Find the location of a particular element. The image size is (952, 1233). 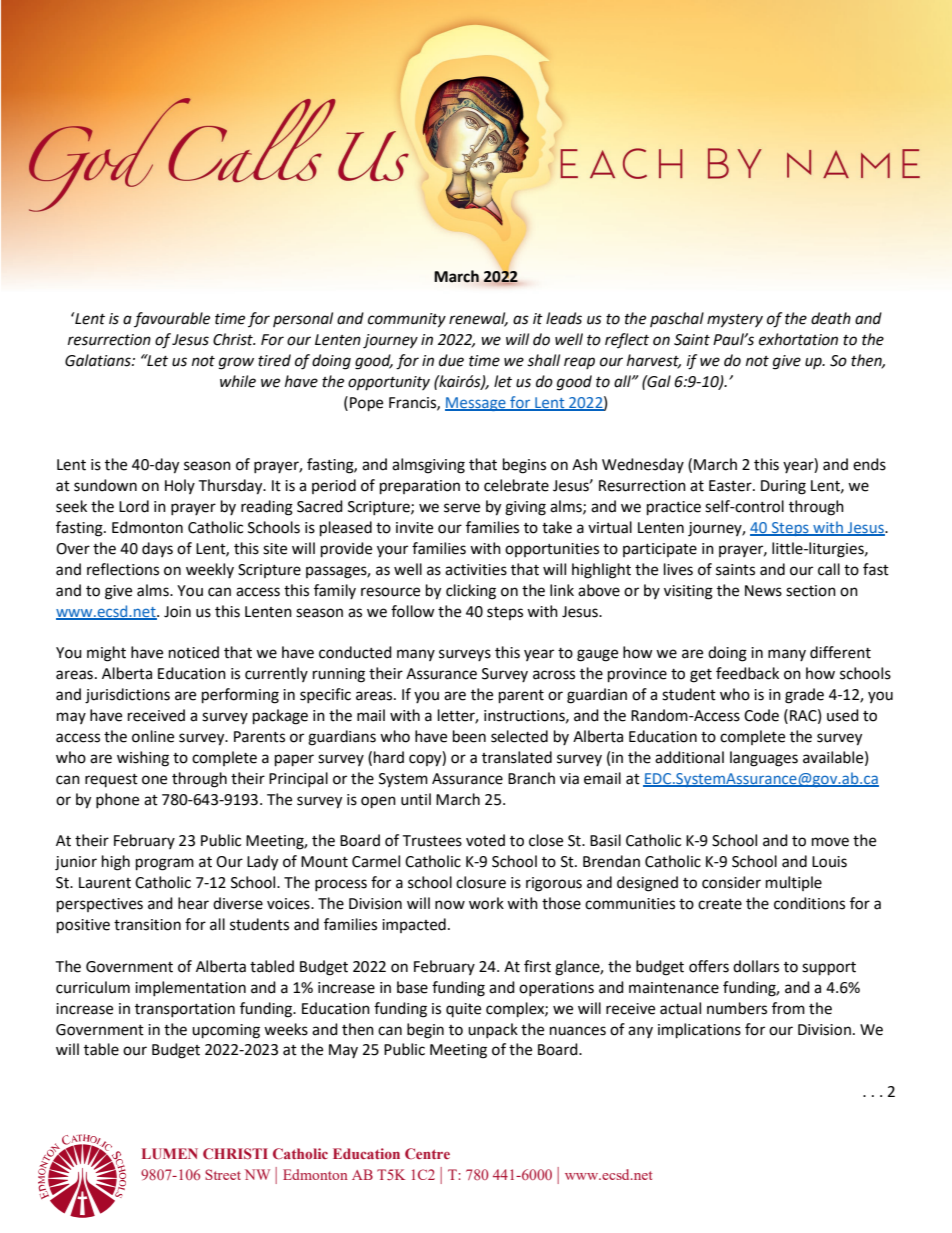

program is located at coordinates (165, 864).
